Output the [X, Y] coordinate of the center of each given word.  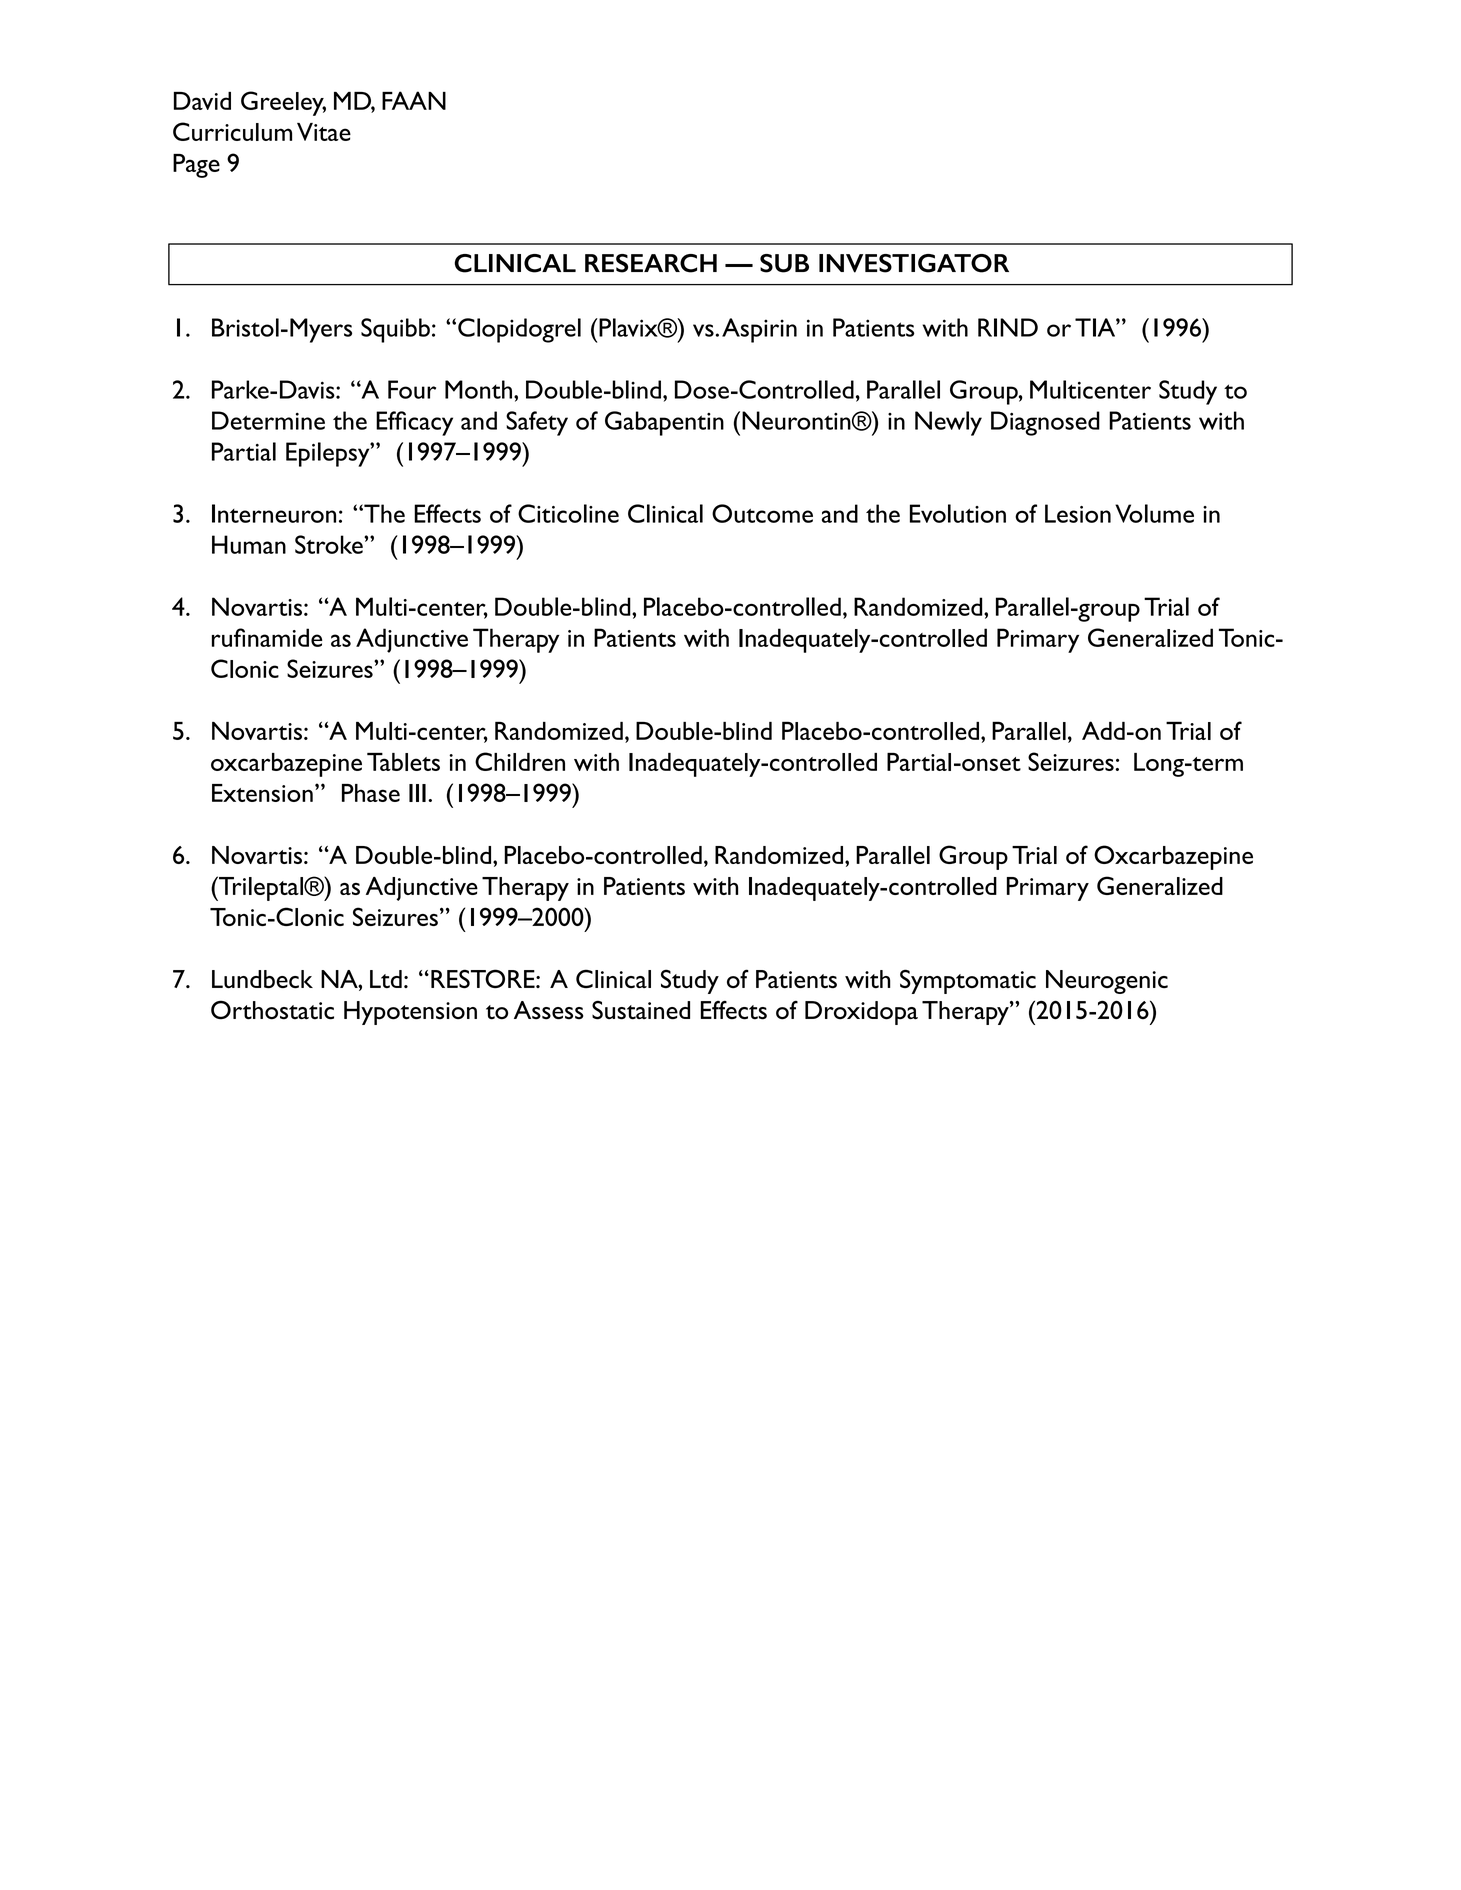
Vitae [324, 132]
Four [412, 389]
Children [520, 761]
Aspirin [759, 330]
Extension [262, 793]
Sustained [641, 1010]
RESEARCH [651, 263]
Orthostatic [272, 1010]
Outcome [762, 513]
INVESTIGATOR [914, 263]
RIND [1008, 327]
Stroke [330, 544]
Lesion [1078, 513]
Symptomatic [968, 981]
